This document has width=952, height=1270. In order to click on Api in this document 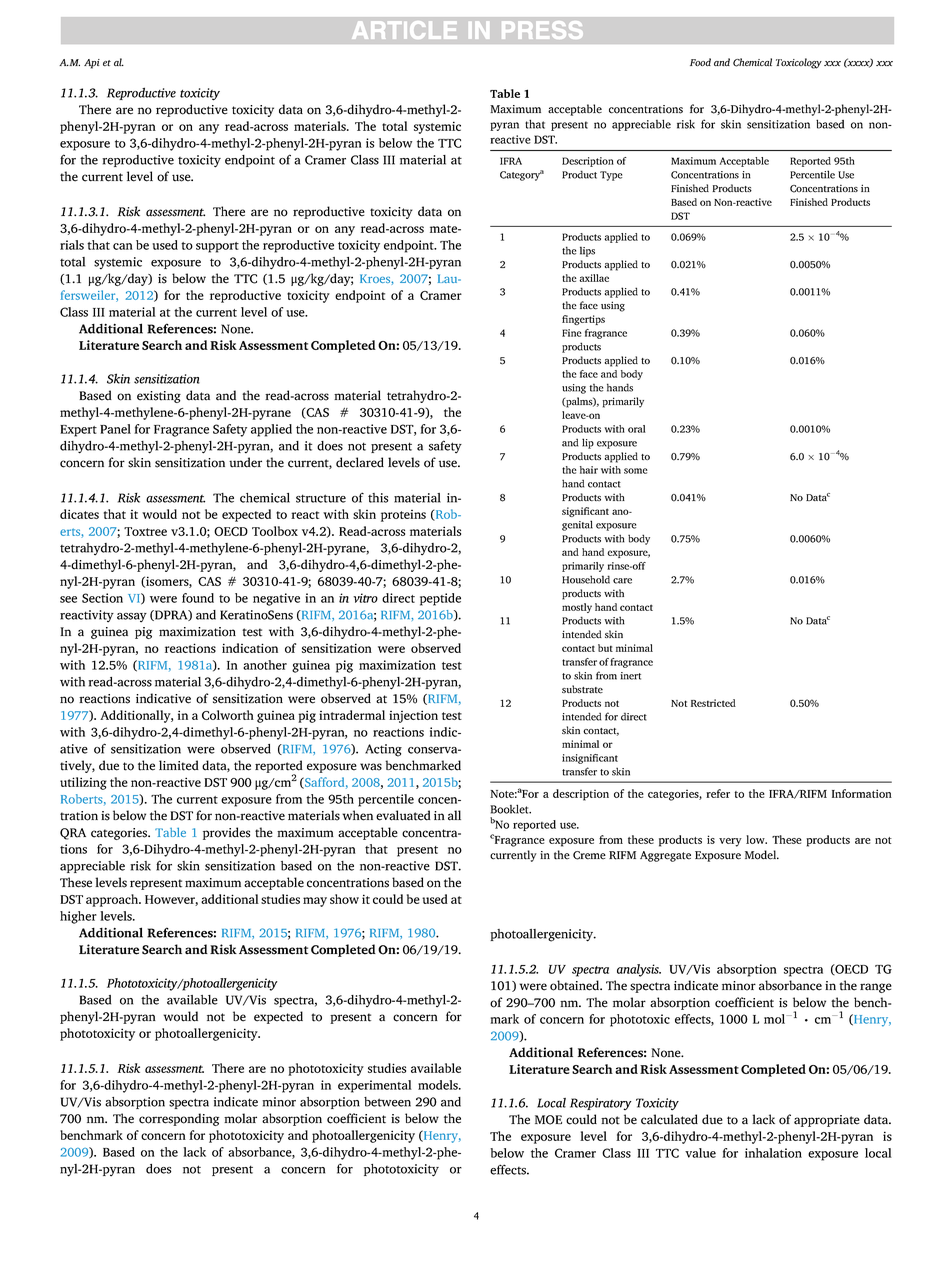, I will do `click(92, 64)`.
